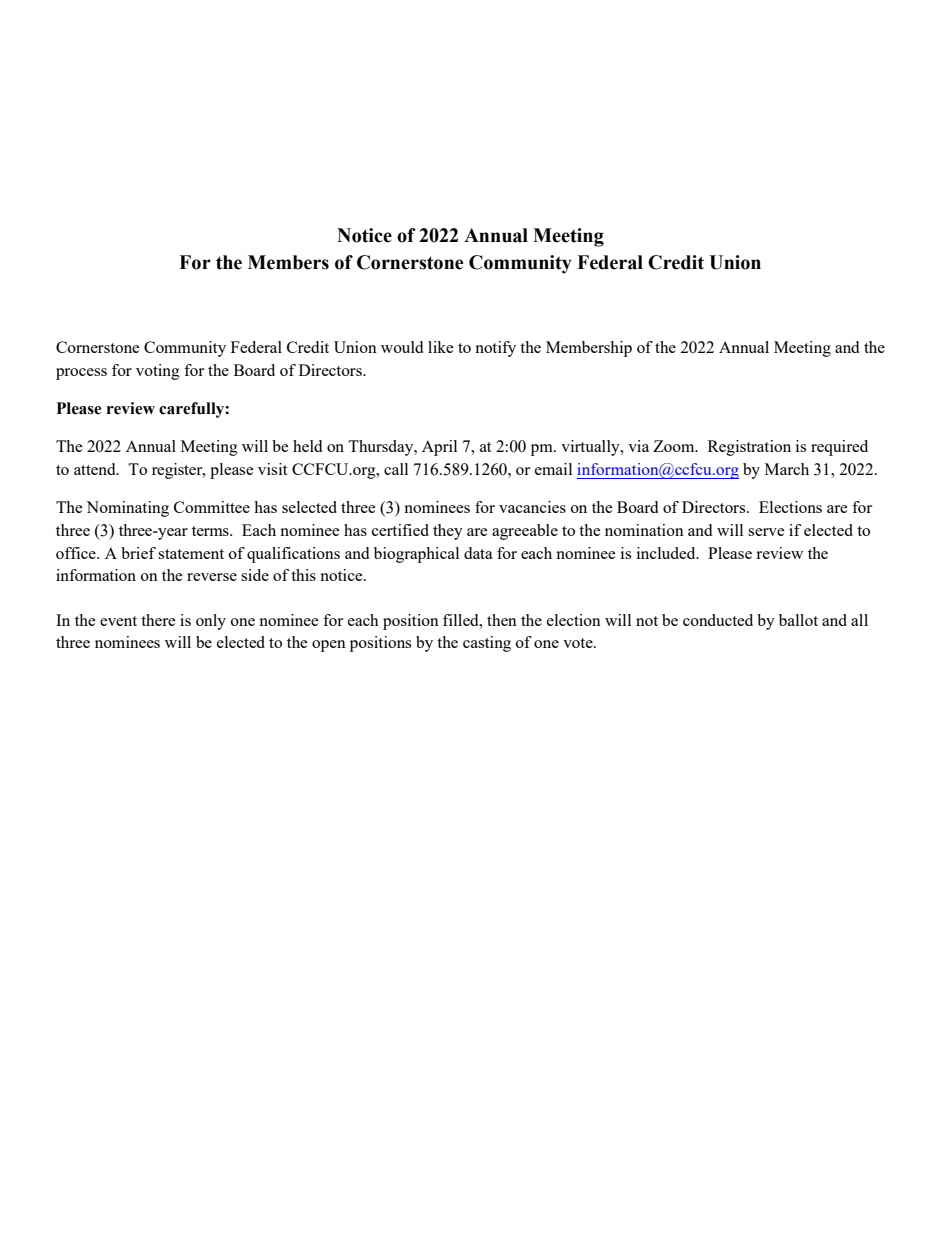 Image resolution: width=952 pixels, height=1233 pixels. What do you see at coordinates (96, 469) in the page?
I see `attend` at bounding box center [96, 469].
